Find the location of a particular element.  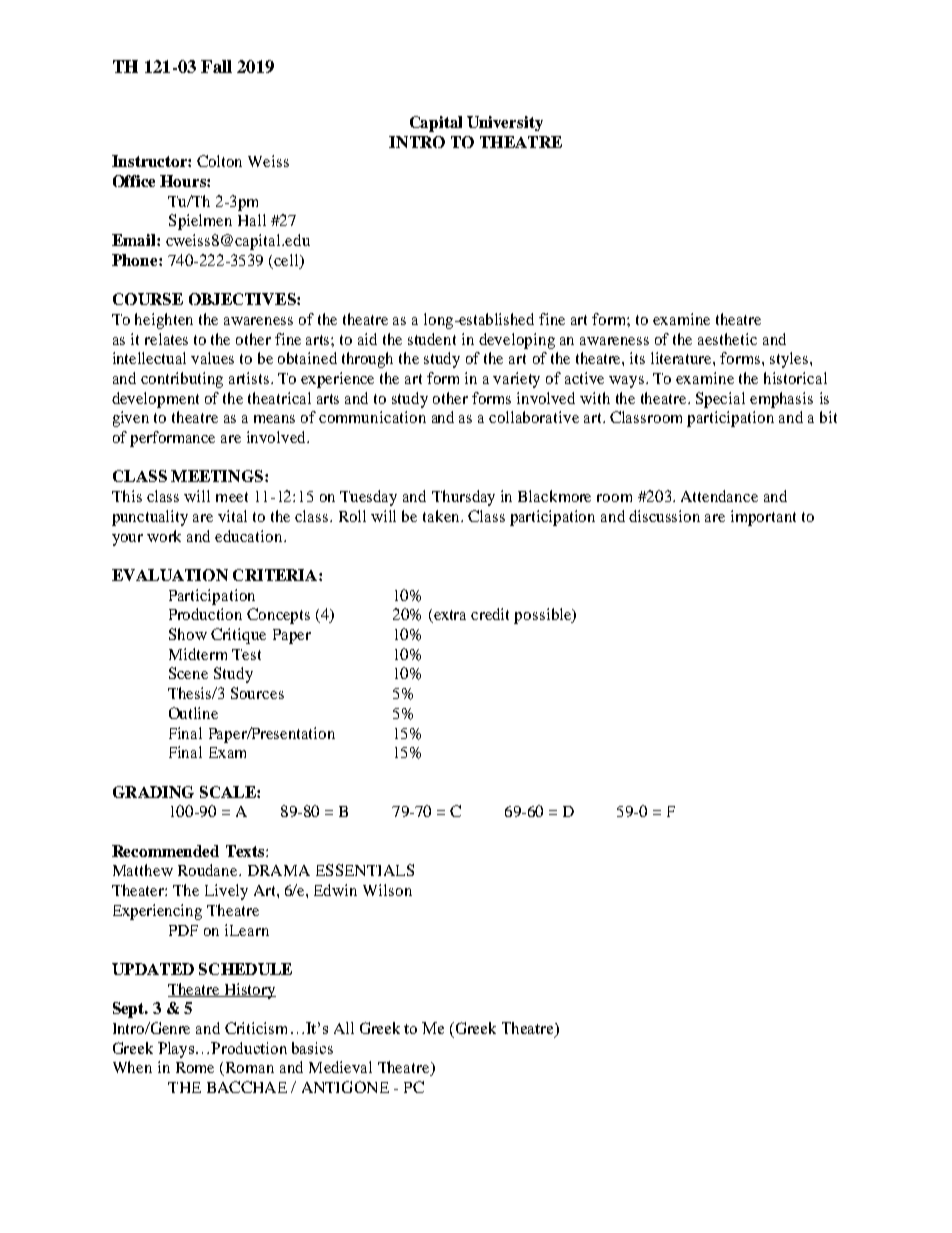

credit is located at coordinates (490, 614).
